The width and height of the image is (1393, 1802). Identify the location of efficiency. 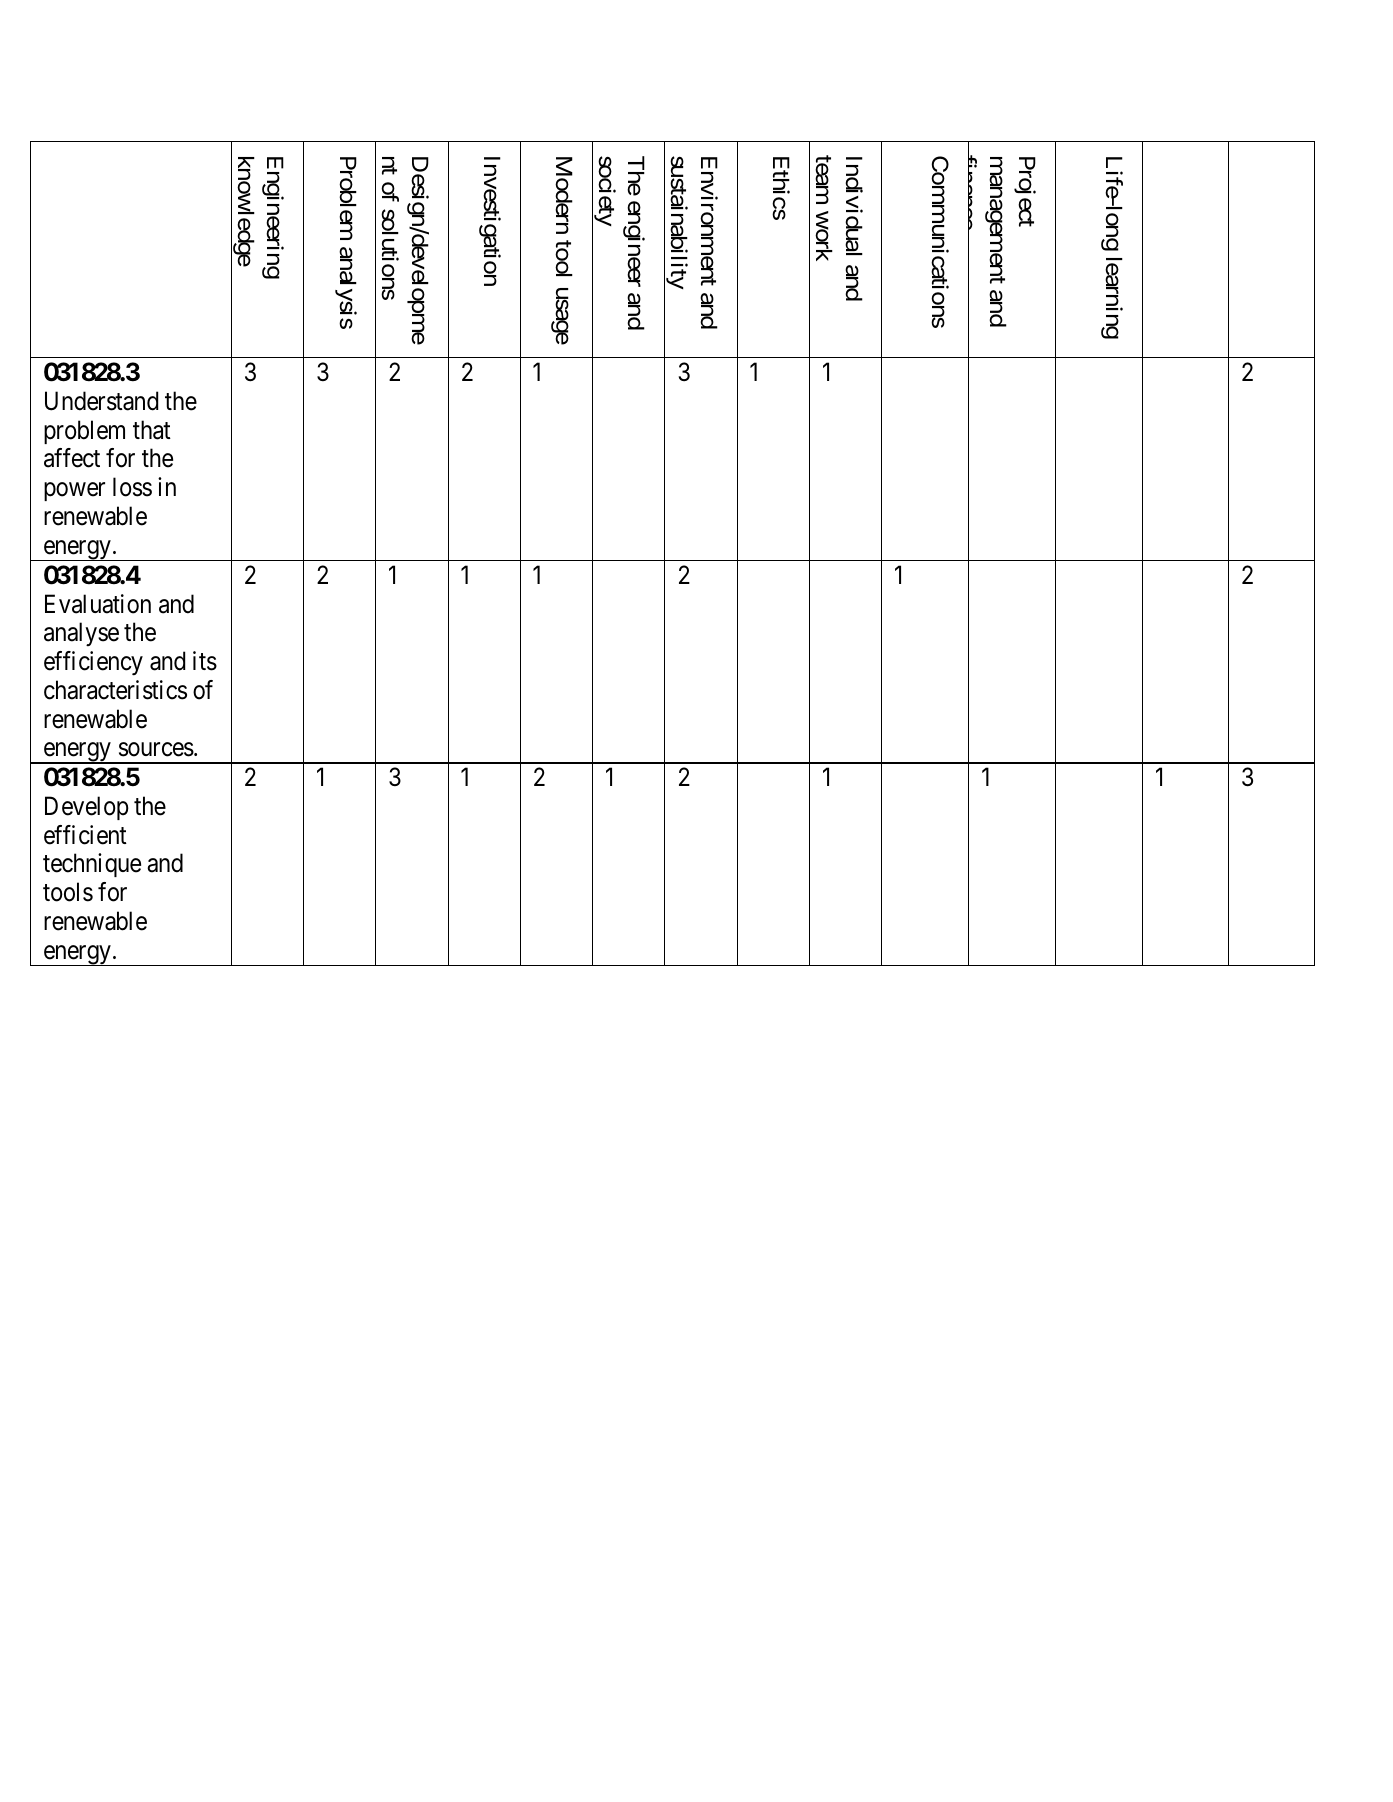
(93, 663).
